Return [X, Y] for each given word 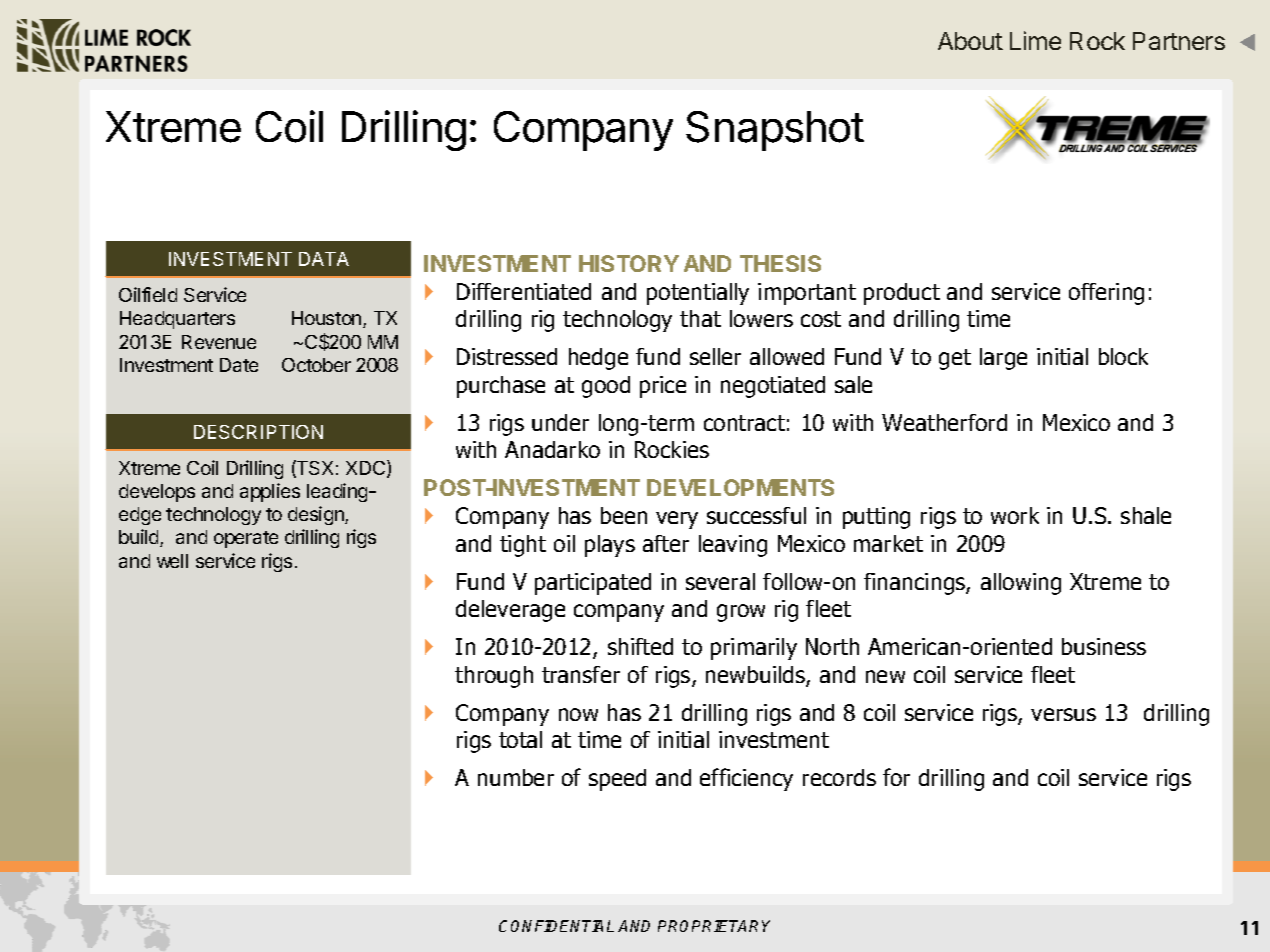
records [839, 777]
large [1003, 359]
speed [617, 780]
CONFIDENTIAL [556, 926]
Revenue [219, 342]
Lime [1035, 40]
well [172, 561]
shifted [640, 646]
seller [715, 356]
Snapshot [775, 131]
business [1104, 646]
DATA [324, 259]
